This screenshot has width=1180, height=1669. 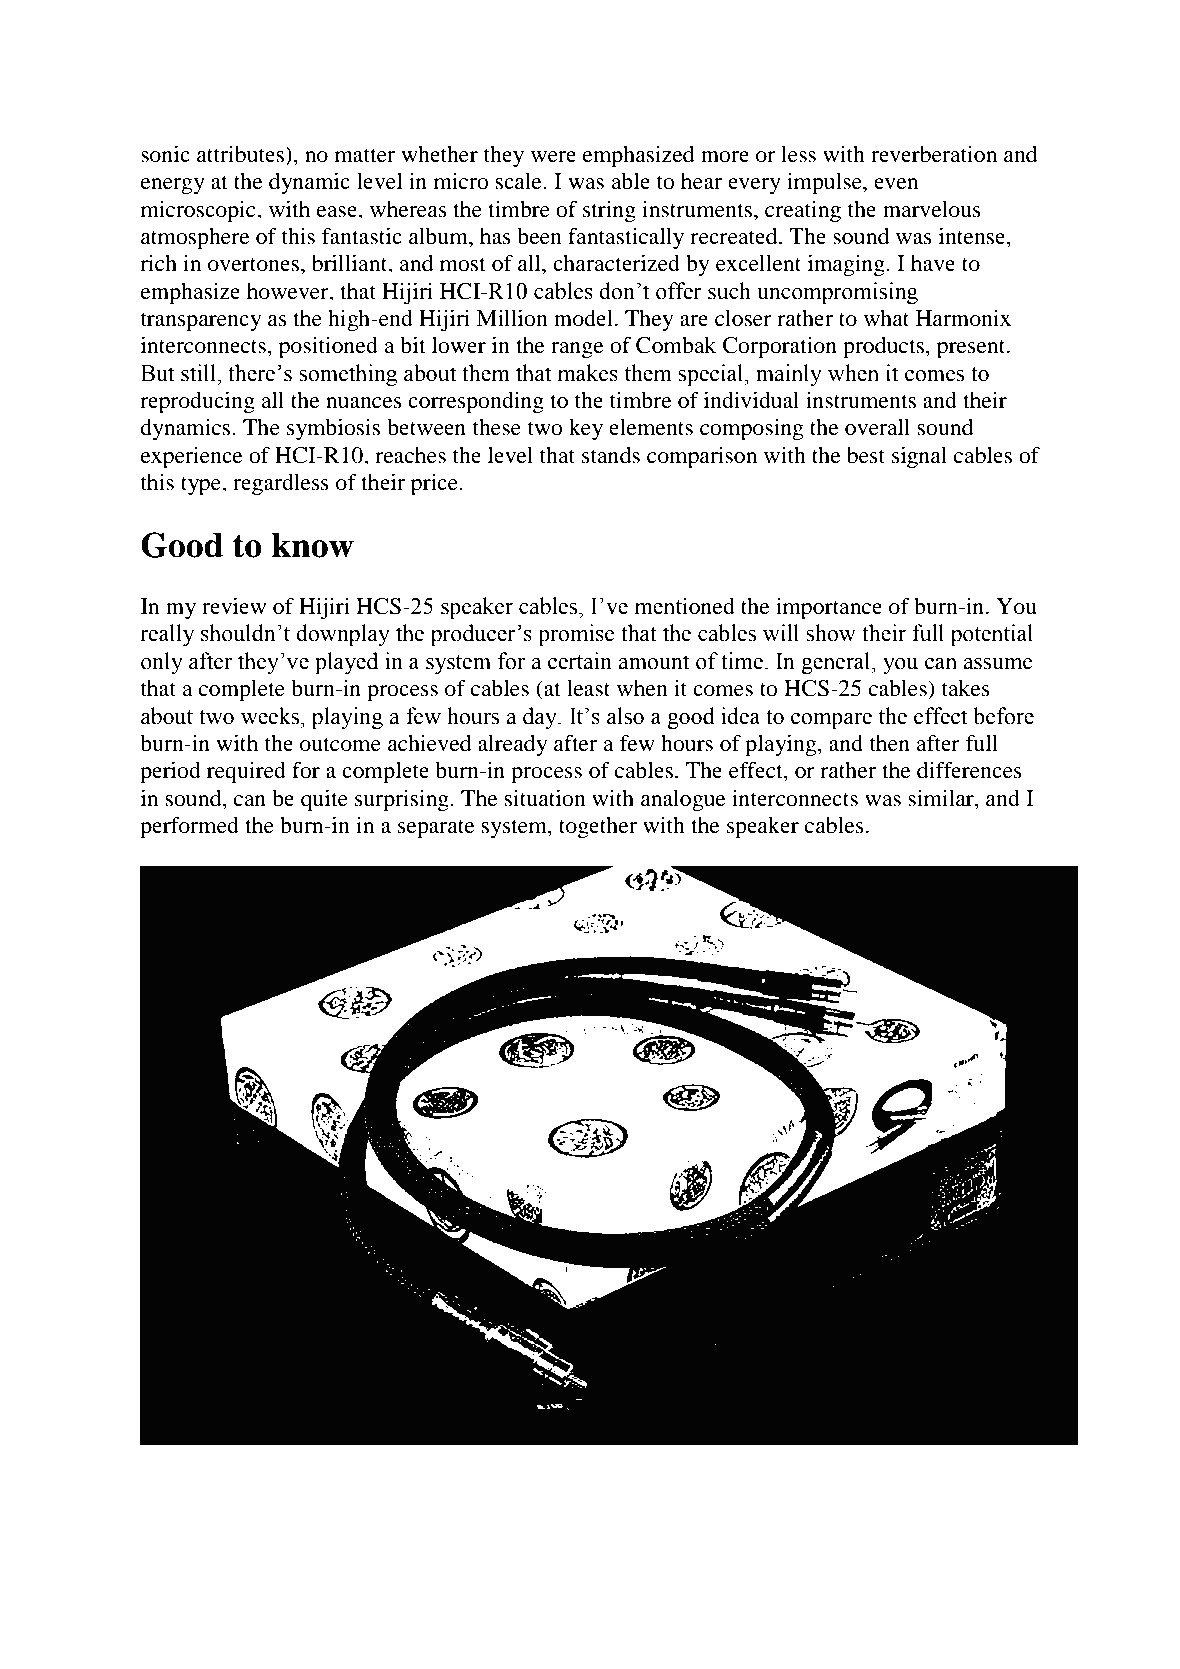 What do you see at coordinates (199, 373) in the screenshot?
I see `still` at bounding box center [199, 373].
